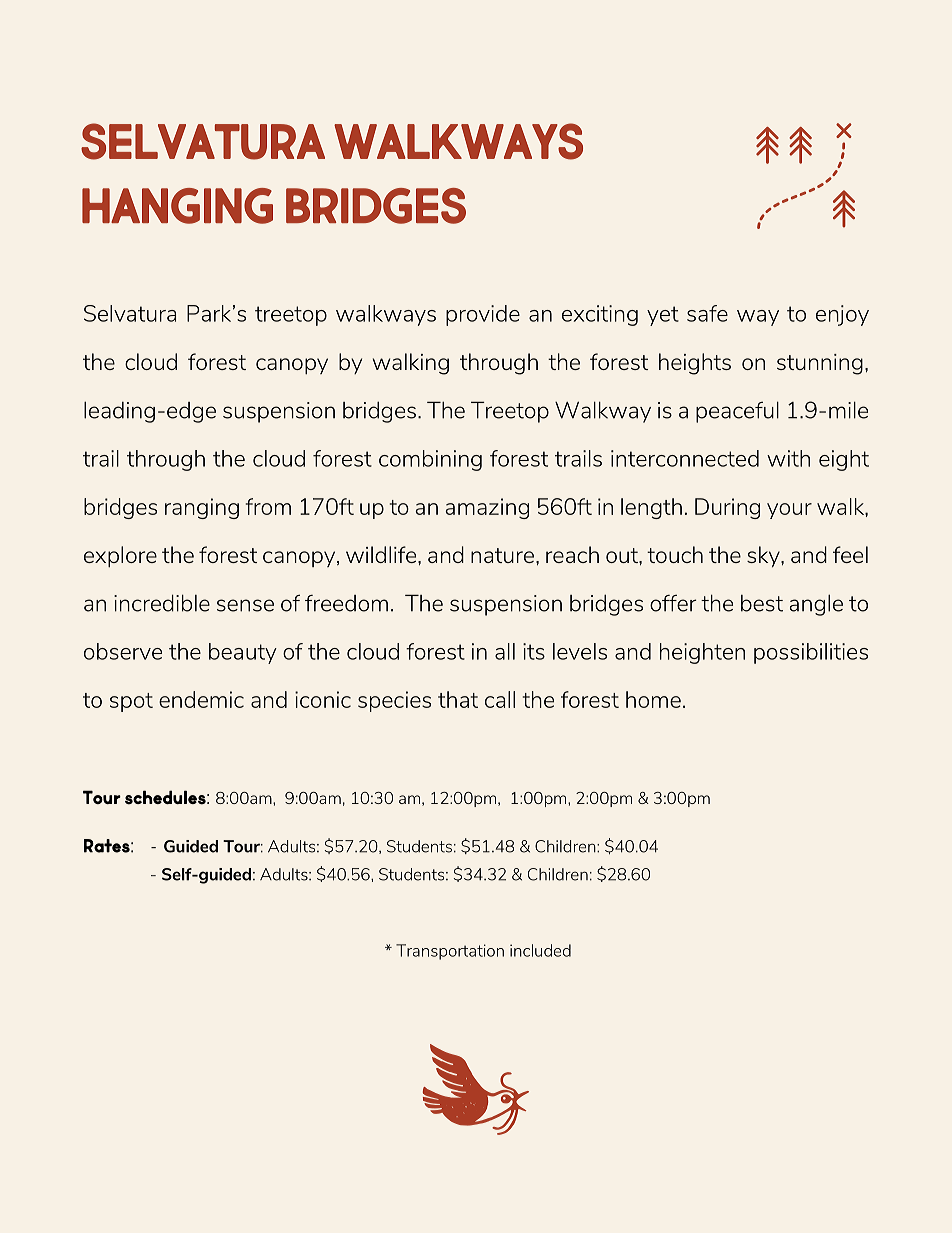  Describe the element at coordinates (245, 605) in the image. I see `sense` at that location.
